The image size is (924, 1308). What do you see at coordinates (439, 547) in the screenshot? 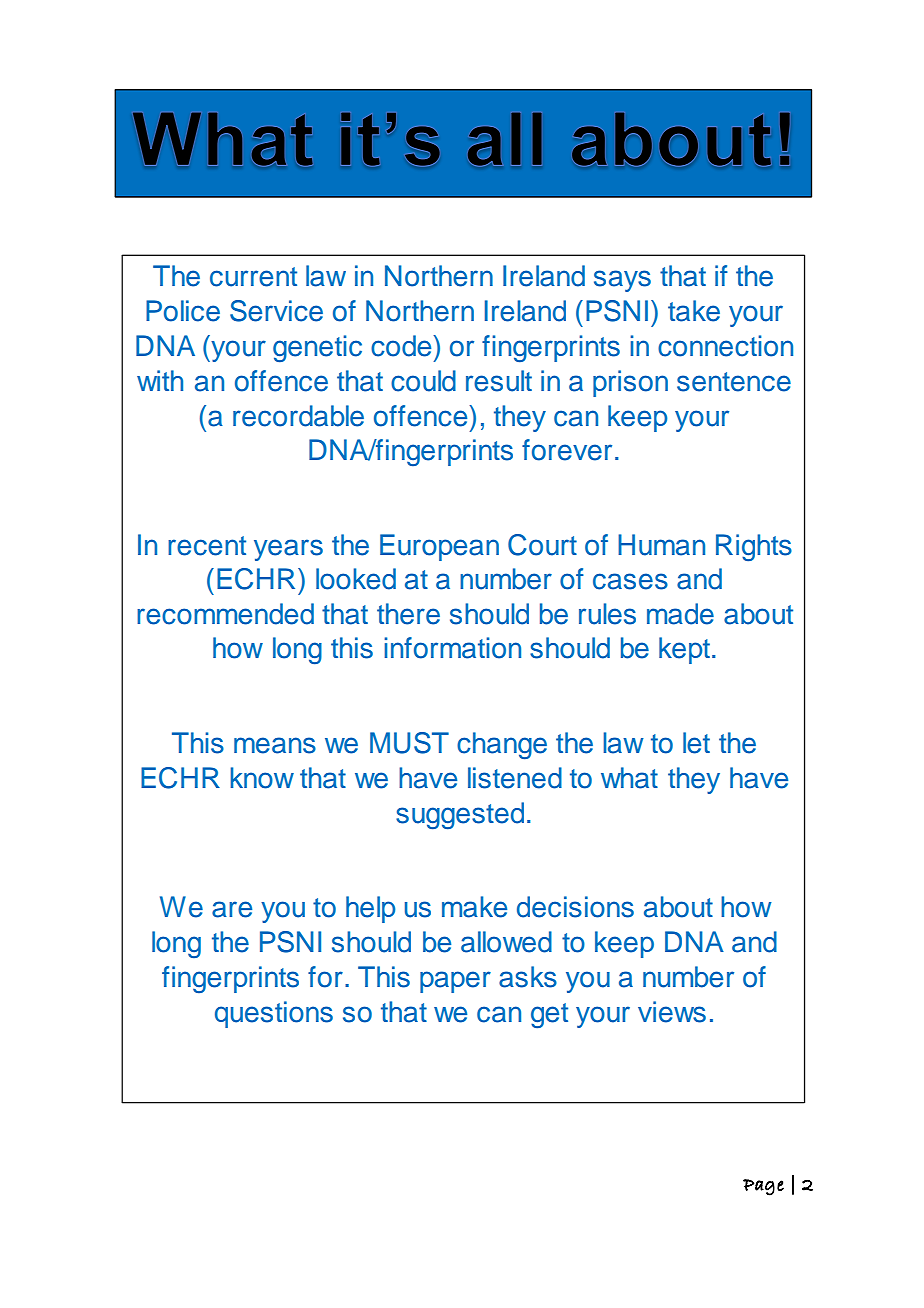
I see `European` at bounding box center [439, 547].
